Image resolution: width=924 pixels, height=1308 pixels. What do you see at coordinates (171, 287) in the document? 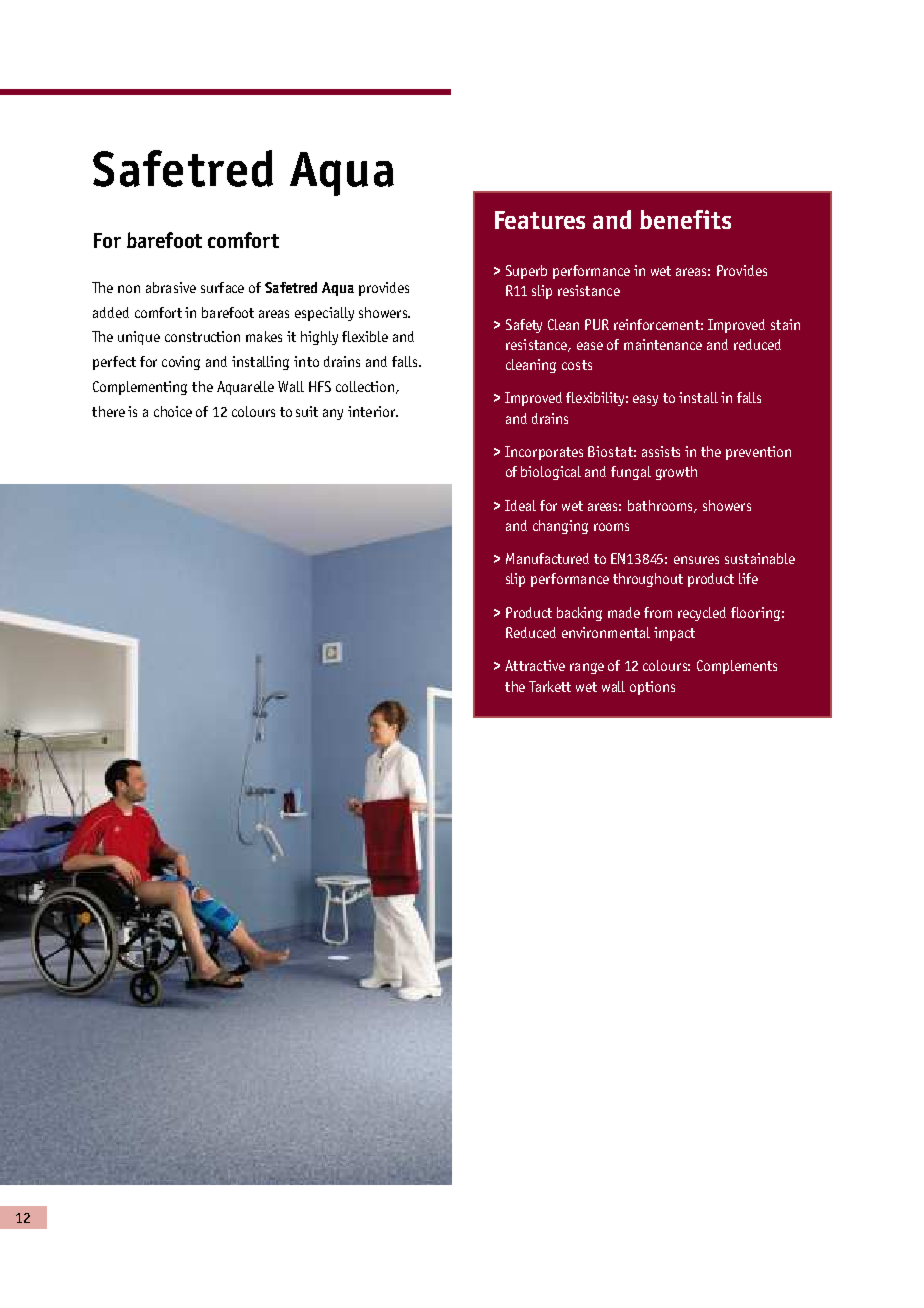
I see `abrasive` at bounding box center [171, 287].
